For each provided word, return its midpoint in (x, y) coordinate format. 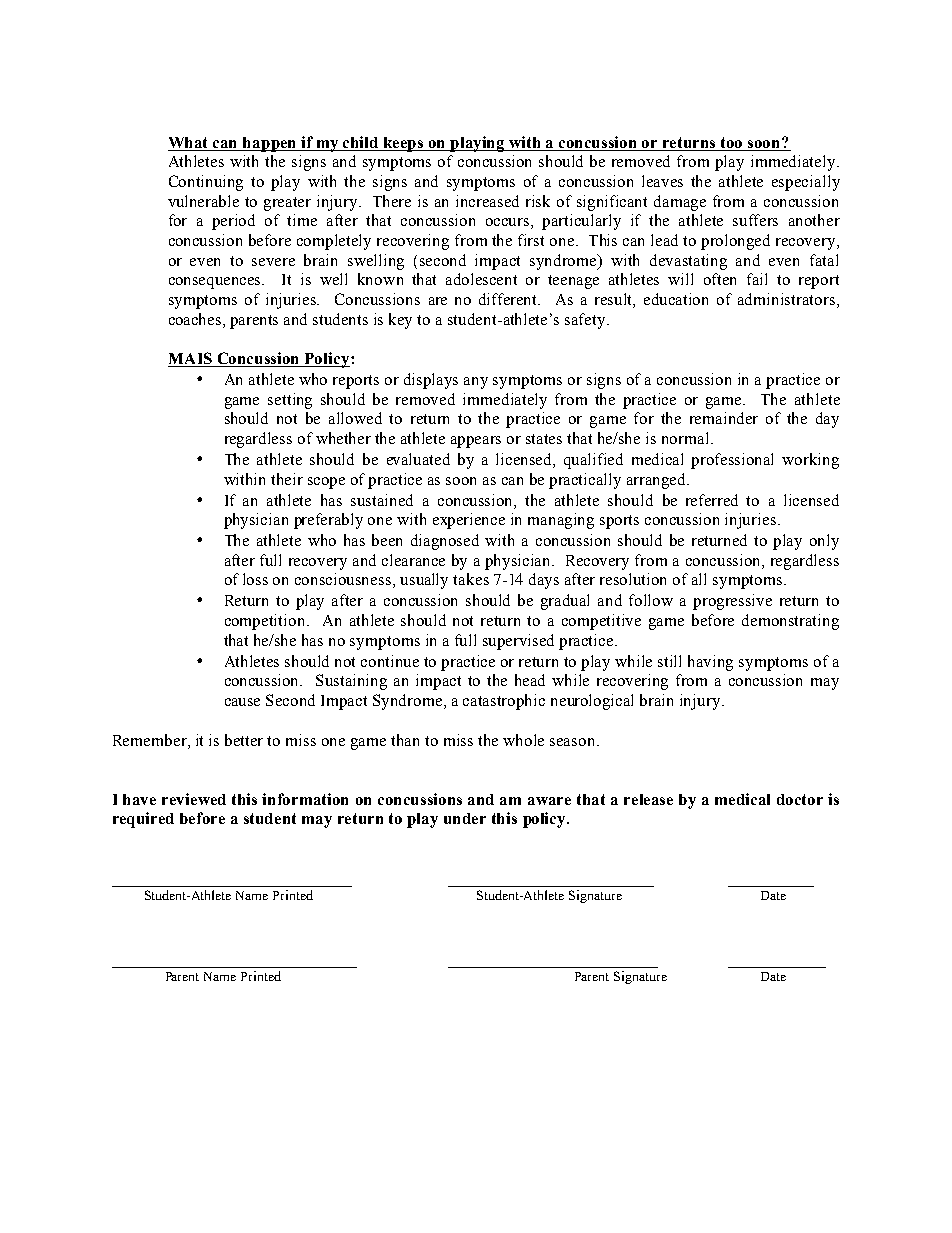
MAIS (191, 359)
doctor (800, 799)
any (476, 383)
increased (487, 201)
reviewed (194, 799)
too (731, 142)
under (465, 818)
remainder (724, 418)
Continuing (206, 183)
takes (471, 579)
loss (255, 579)
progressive (732, 602)
